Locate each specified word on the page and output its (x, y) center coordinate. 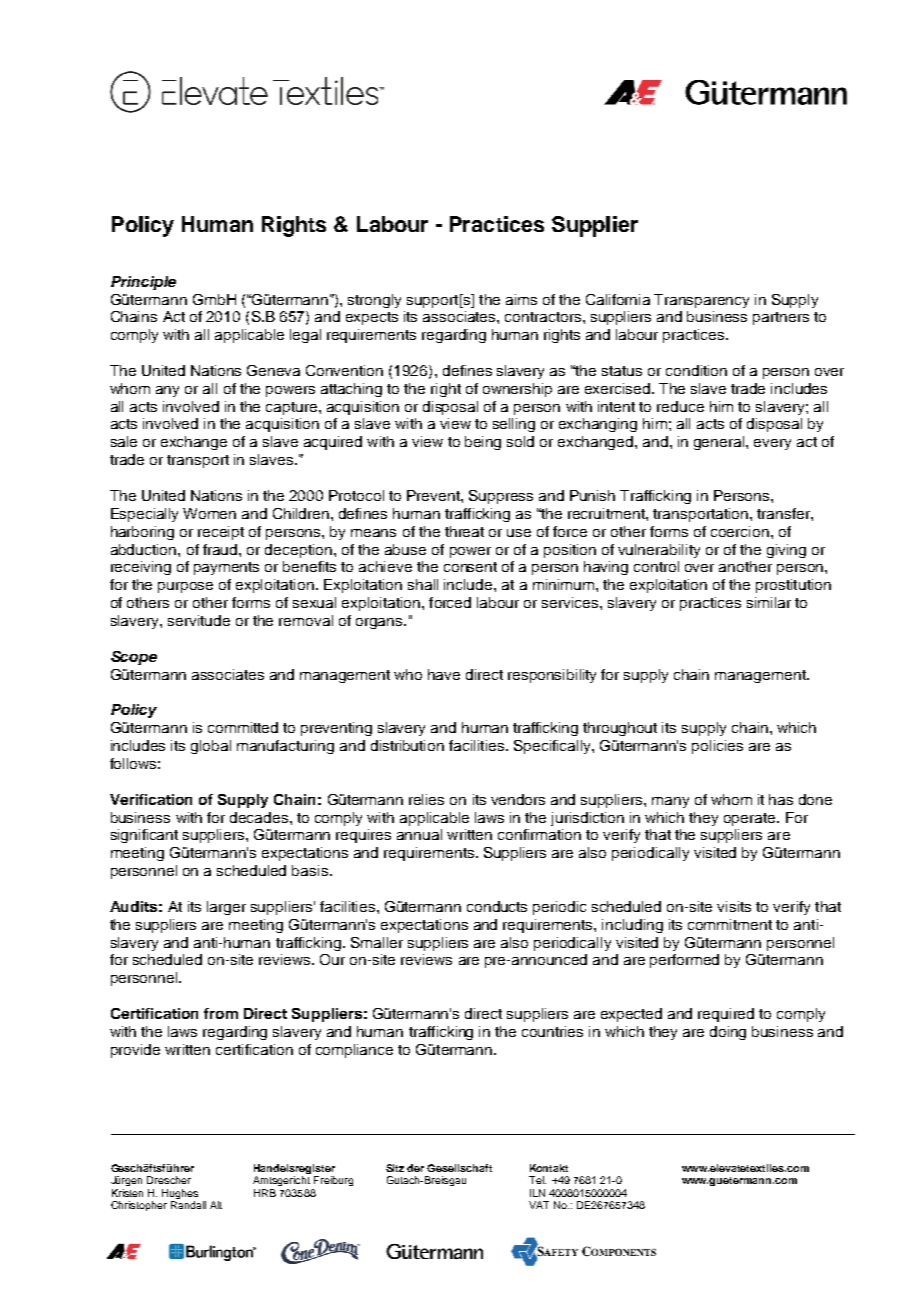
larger (226, 908)
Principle (143, 283)
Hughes (180, 1195)
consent (470, 567)
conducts (497, 906)
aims (521, 299)
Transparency (701, 301)
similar (769, 602)
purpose (185, 587)
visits (734, 906)
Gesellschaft (459, 1168)
